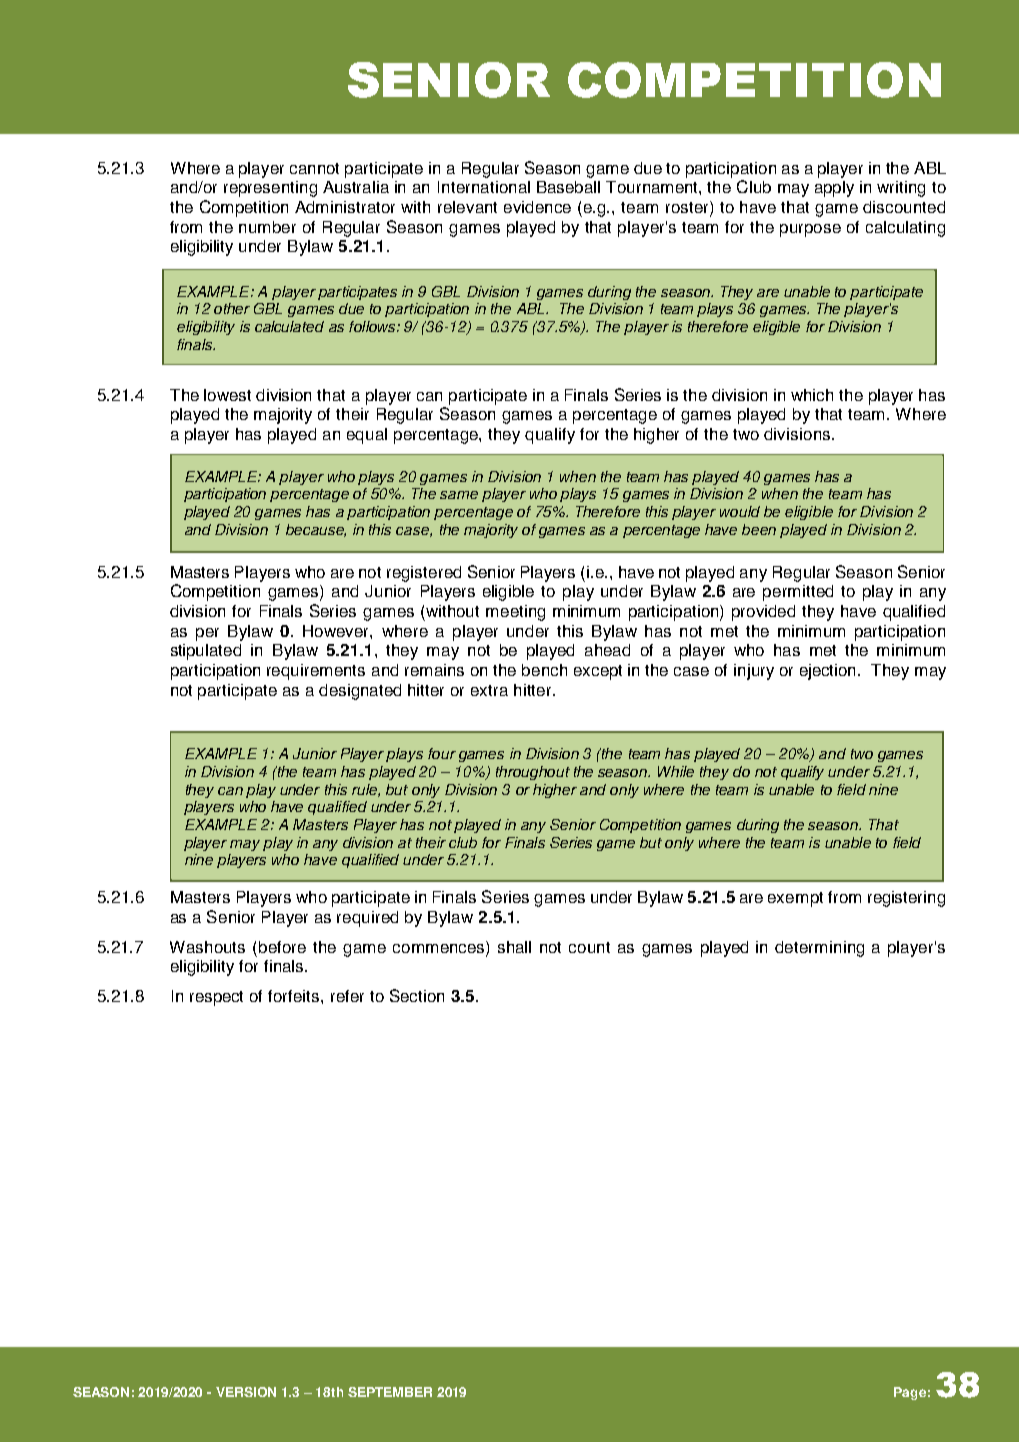 Image resolution: width=1019 pixels, height=1442 pixels. Describe the element at coordinates (459, 495) in the image. I see `same` at that location.
